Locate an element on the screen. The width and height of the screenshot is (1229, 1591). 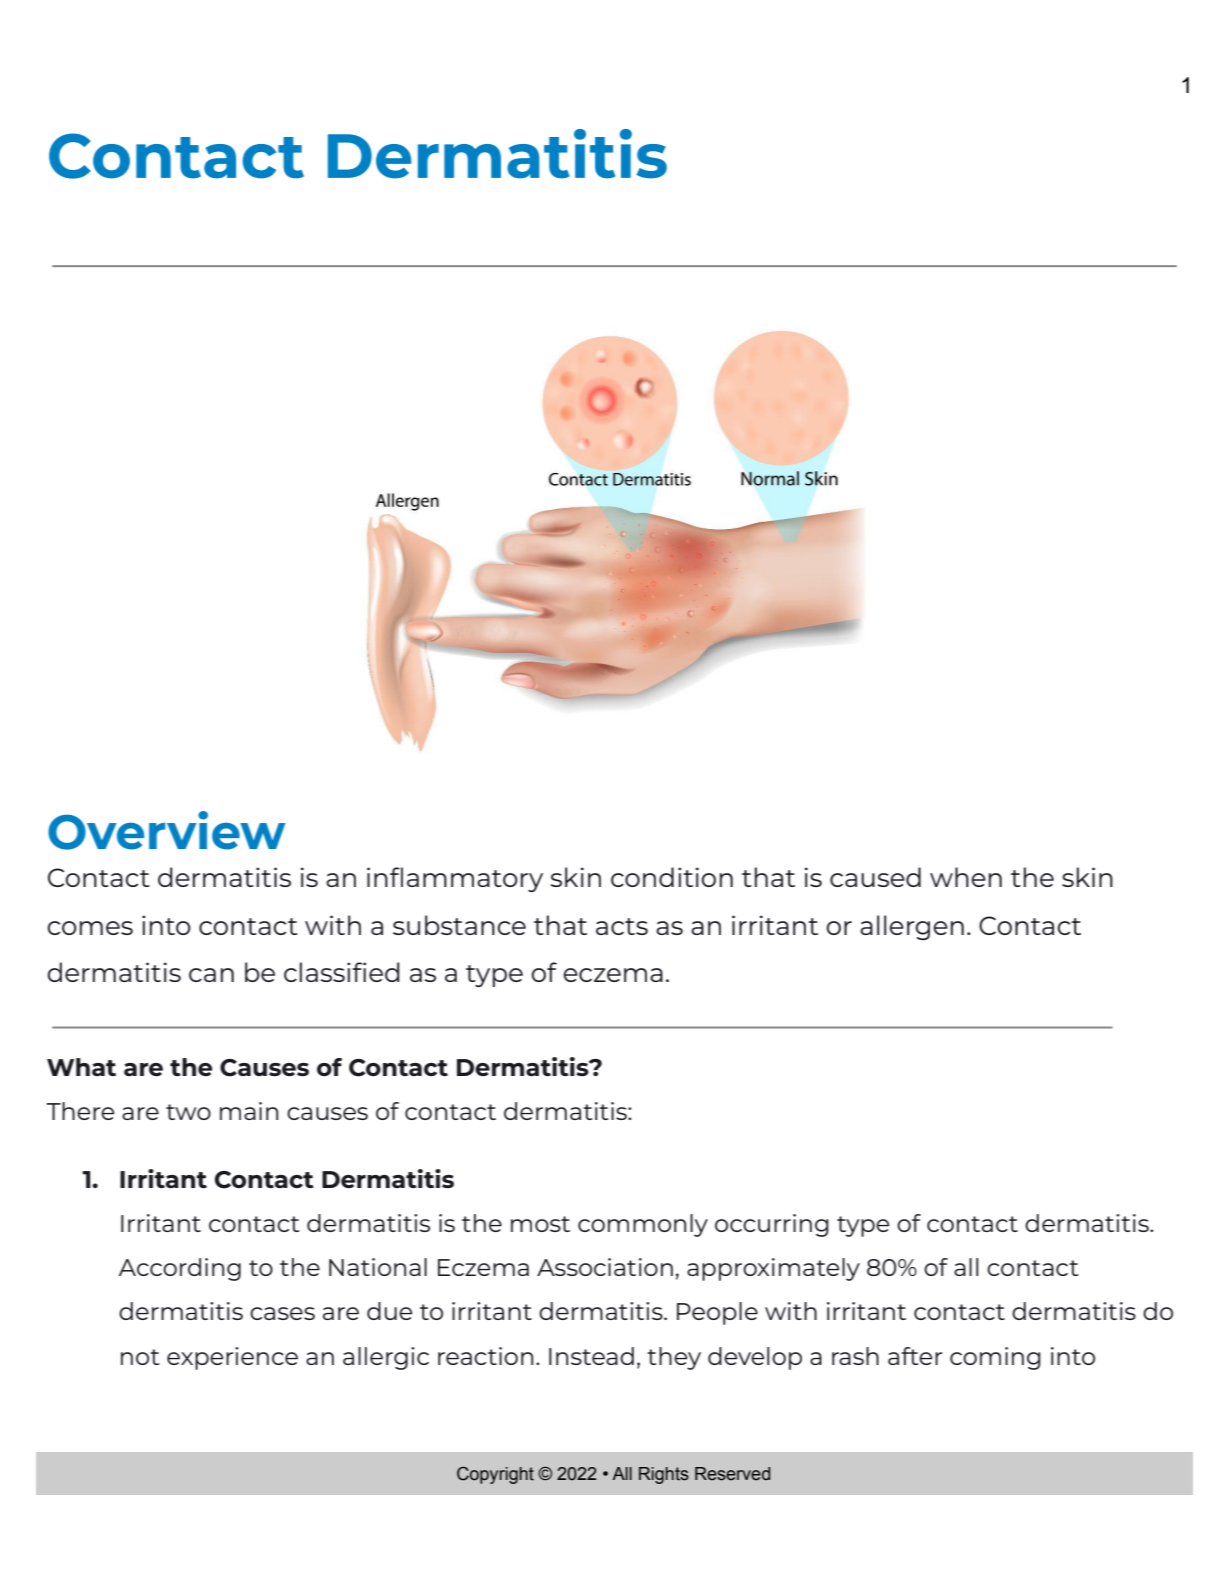
classified is located at coordinates (342, 972).
